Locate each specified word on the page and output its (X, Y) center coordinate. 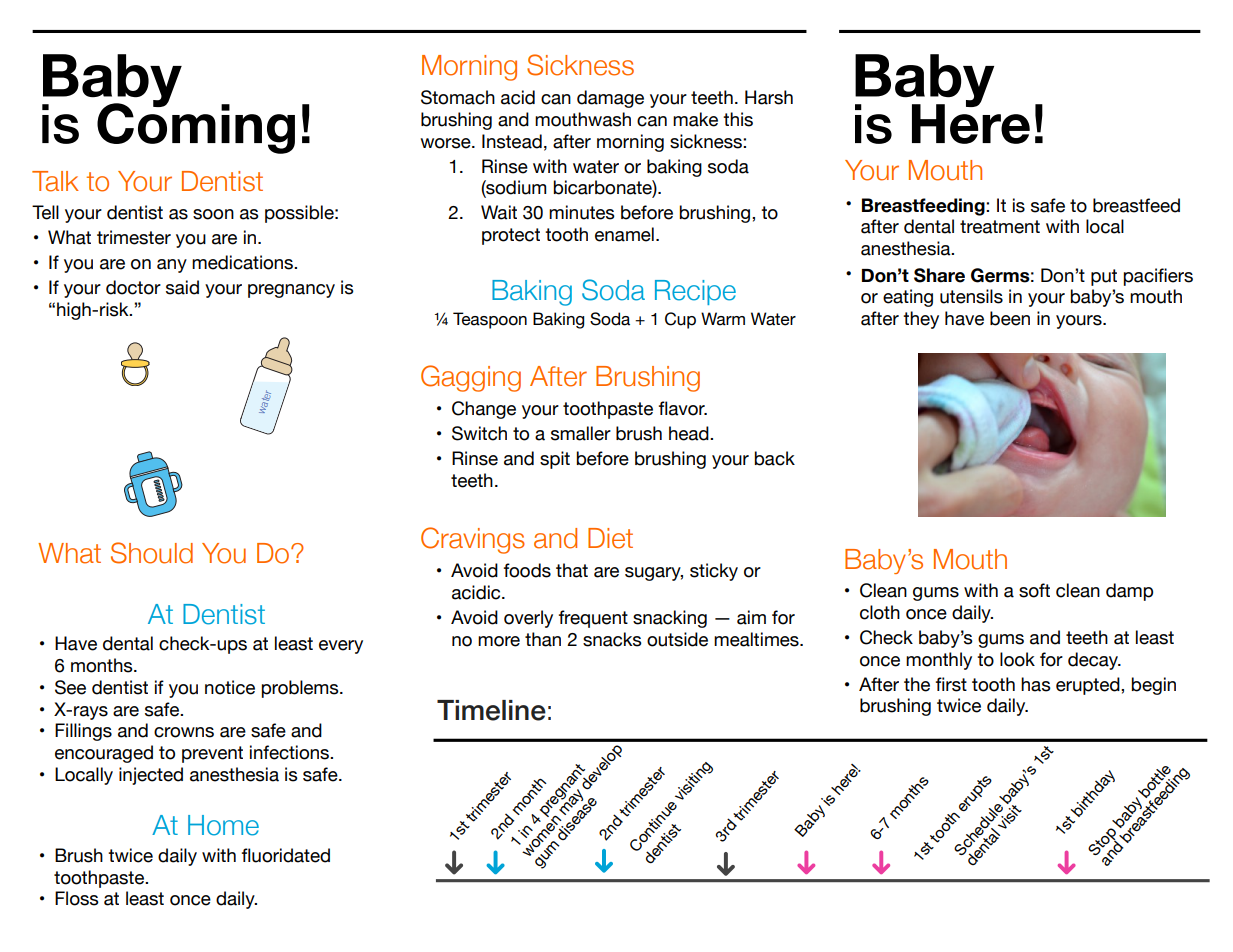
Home (223, 825)
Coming (196, 127)
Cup (680, 320)
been (1010, 318)
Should (152, 553)
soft (1034, 590)
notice (230, 687)
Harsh (769, 97)
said (182, 287)
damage (610, 99)
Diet (610, 538)
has (1036, 684)
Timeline (491, 710)
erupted (1089, 686)
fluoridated (286, 855)
